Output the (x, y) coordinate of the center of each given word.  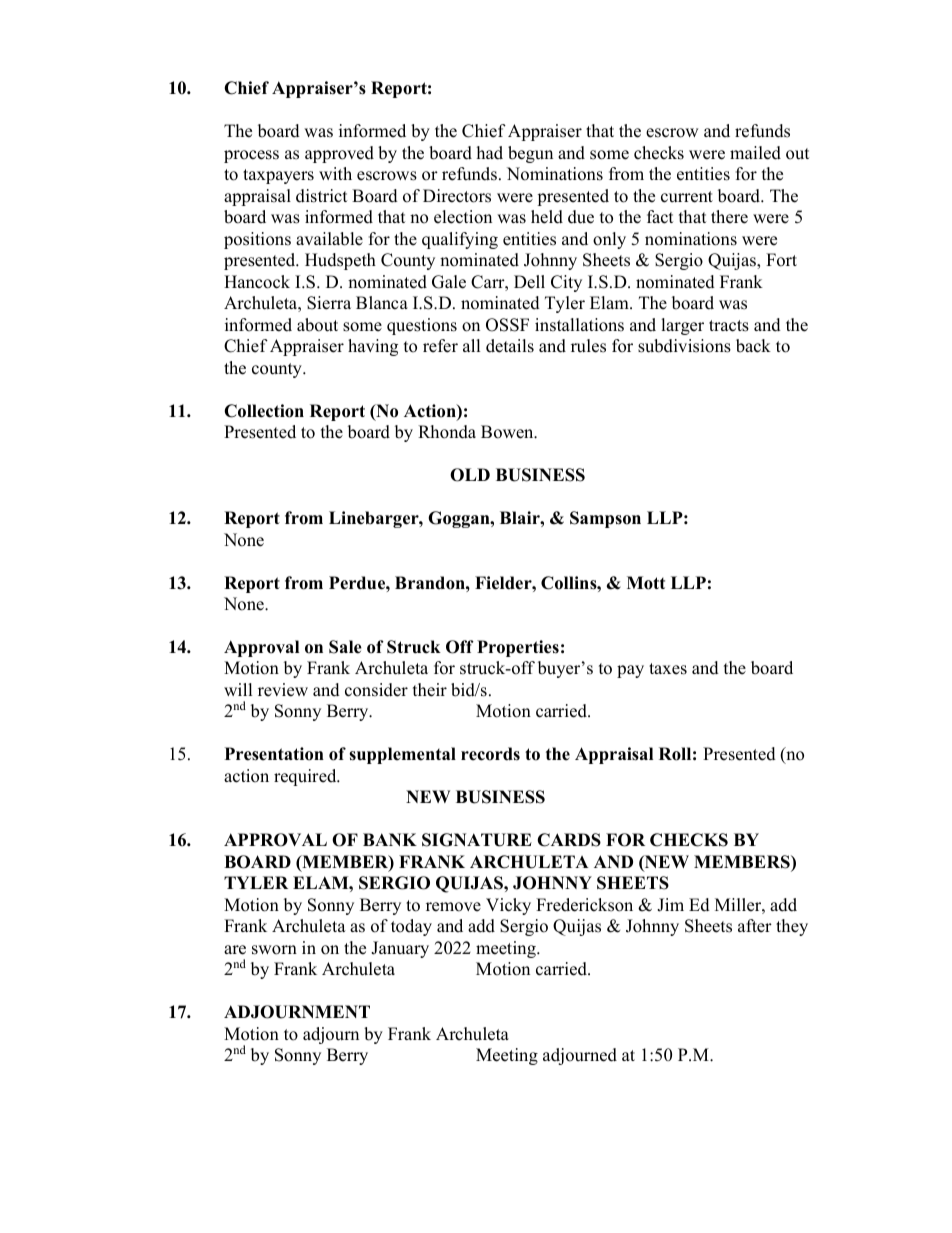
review (283, 690)
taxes (668, 669)
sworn (274, 950)
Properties (518, 648)
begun (530, 154)
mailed (755, 153)
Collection (264, 411)
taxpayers (278, 176)
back (753, 346)
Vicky (508, 906)
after (755, 926)
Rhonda (447, 432)
